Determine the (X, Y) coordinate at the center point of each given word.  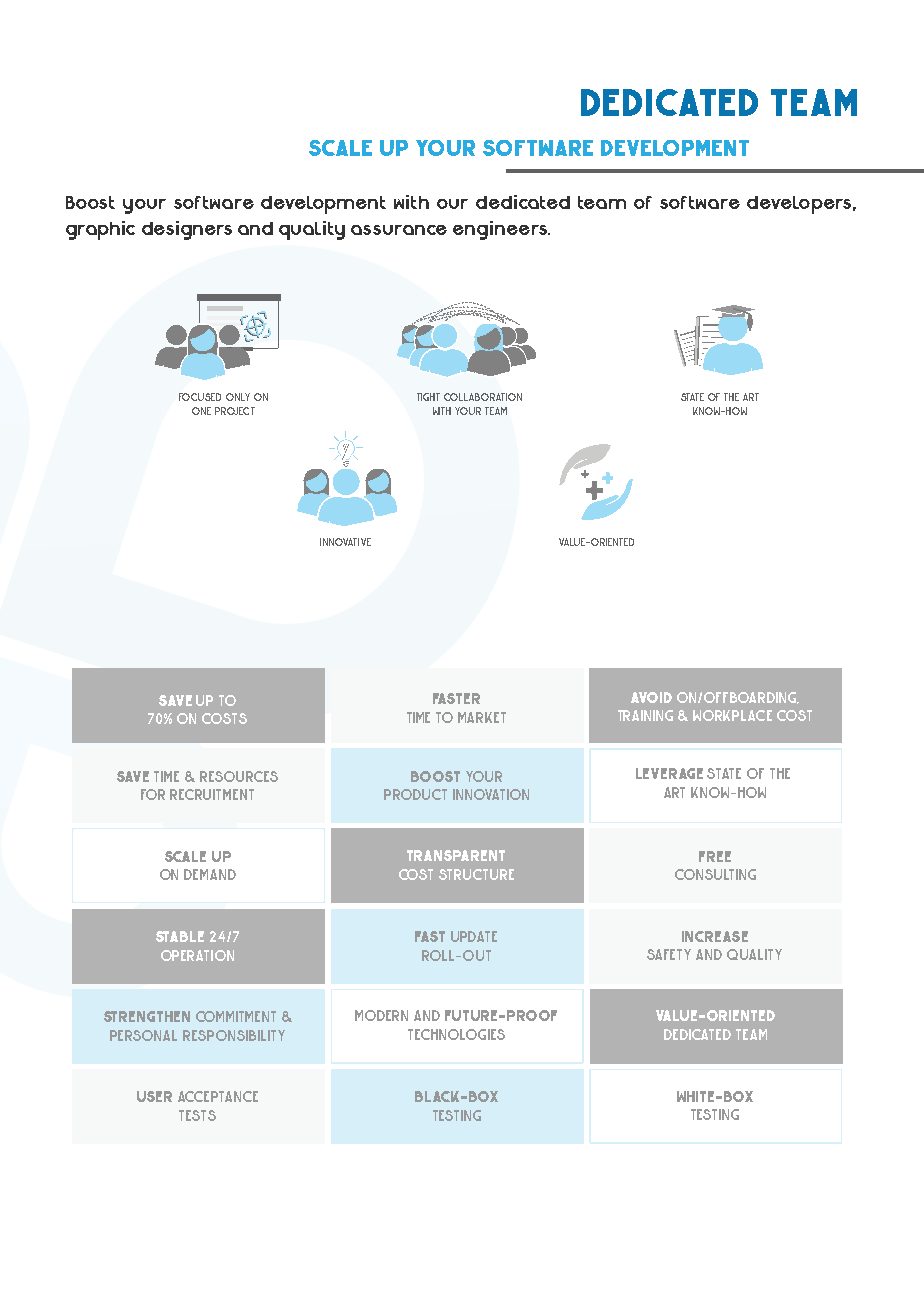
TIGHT (428, 397)
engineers (501, 230)
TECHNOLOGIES (456, 1034)
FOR (153, 794)
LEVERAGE (669, 773)
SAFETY (669, 954)
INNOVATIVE (345, 542)
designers (187, 230)
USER (154, 1096)
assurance (399, 230)
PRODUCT (415, 794)
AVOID (651, 697)
